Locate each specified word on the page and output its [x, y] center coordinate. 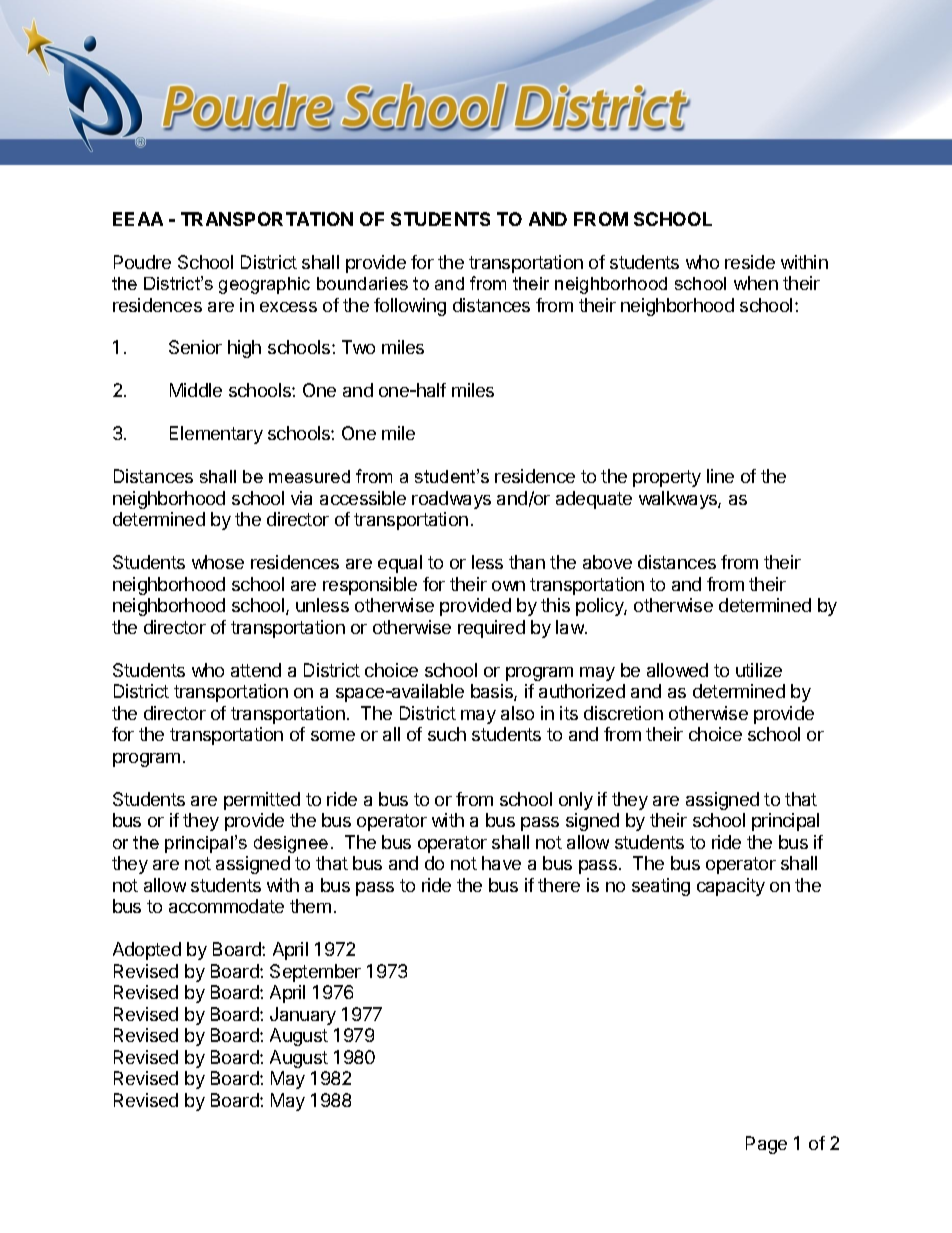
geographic [264, 285]
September [315, 973]
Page [766, 1145]
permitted [262, 801]
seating [661, 887]
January [303, 1016]
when [756, 283]
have [501, 863]
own [508, 586]
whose [218, 562]
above [607, 562]
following [410, 307]
